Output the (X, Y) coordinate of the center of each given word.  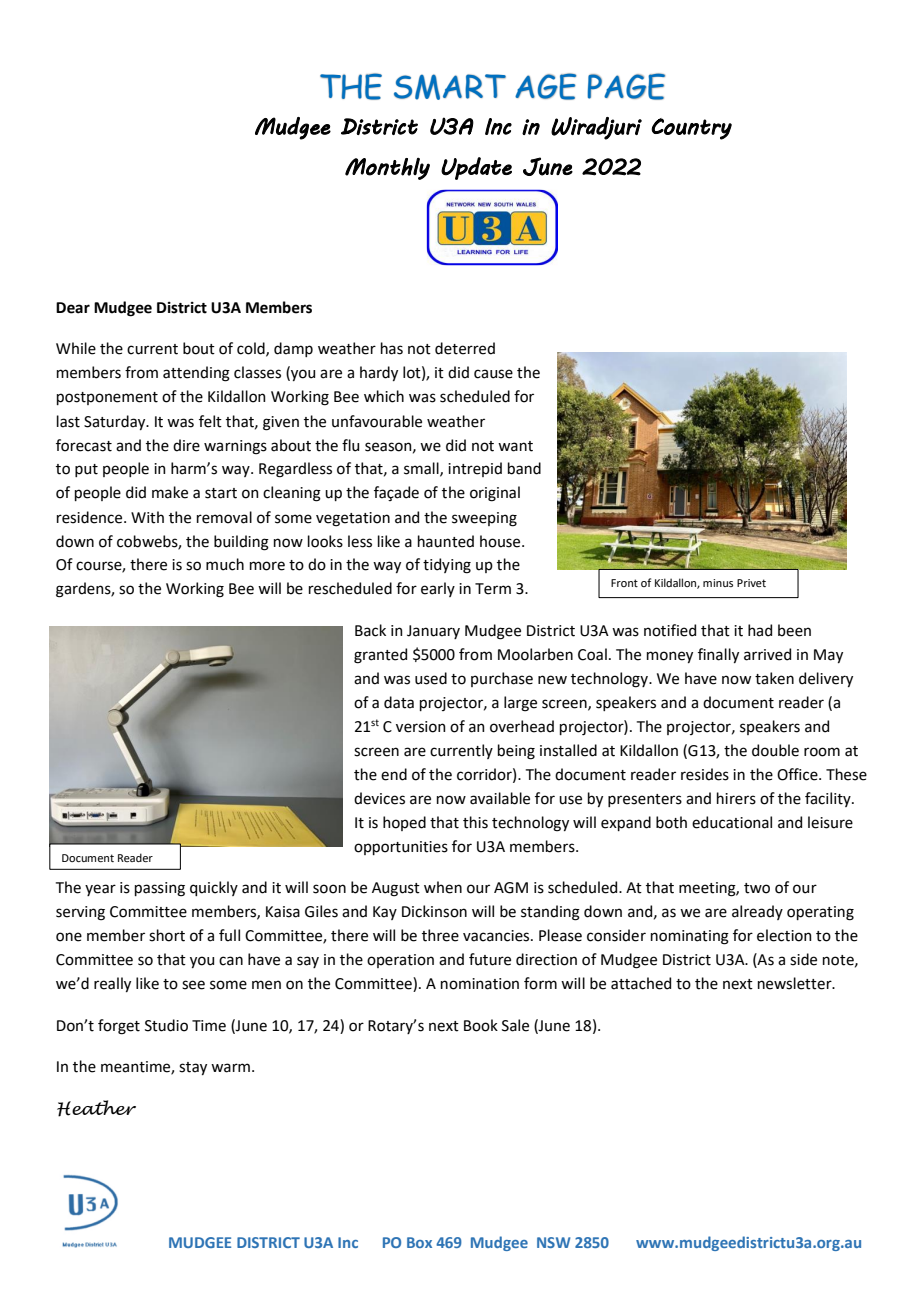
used (431, 678)
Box (419, 1242)
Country (691, 129)
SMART (450, 87)
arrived (767, 654)
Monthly (387, 168)
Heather (96, 1108)
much (225, 564)
